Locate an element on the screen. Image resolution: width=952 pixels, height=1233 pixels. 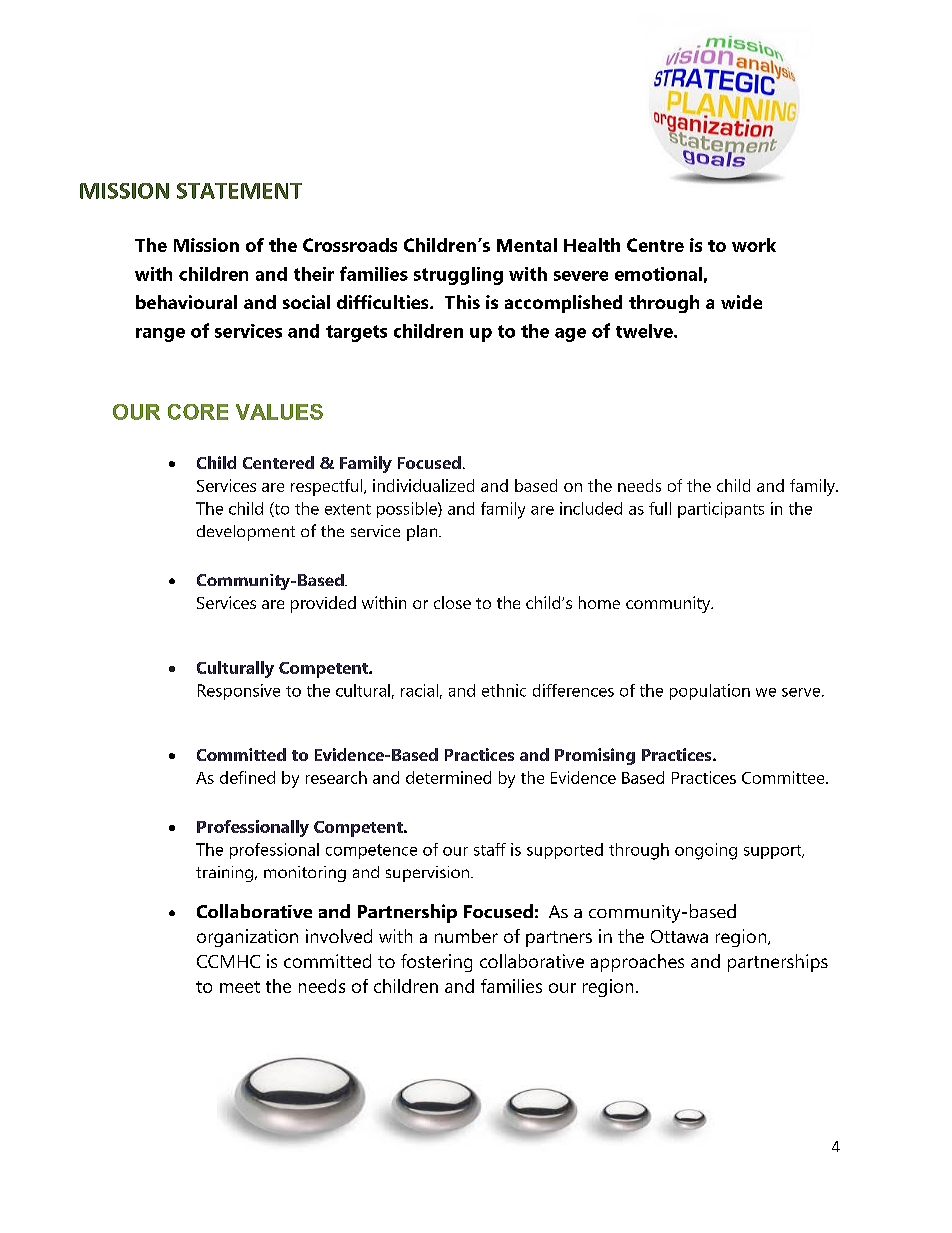
provided is located at coordinates (323, 604).
